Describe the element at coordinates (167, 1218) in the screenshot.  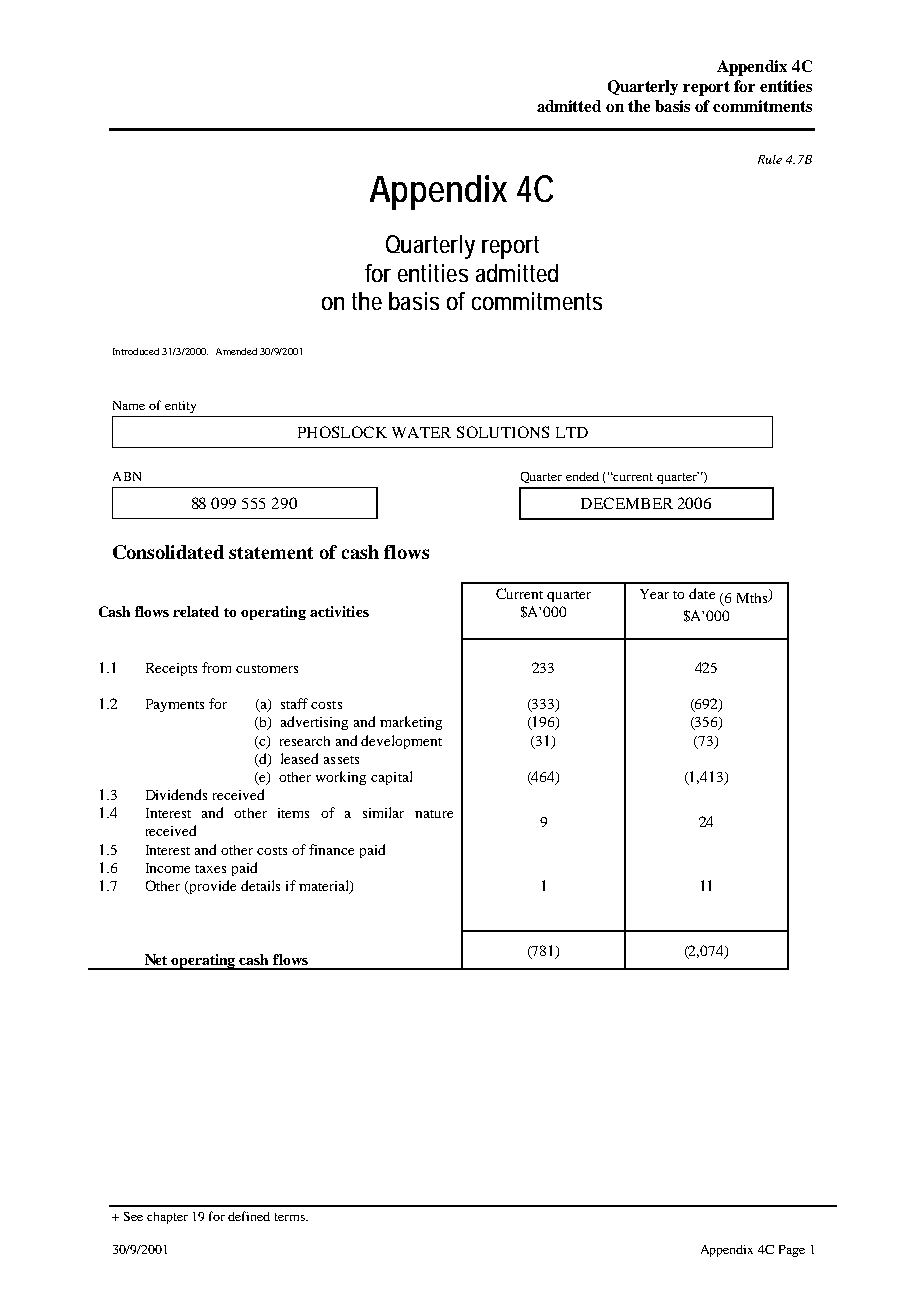
I see `chapter` at that location.
